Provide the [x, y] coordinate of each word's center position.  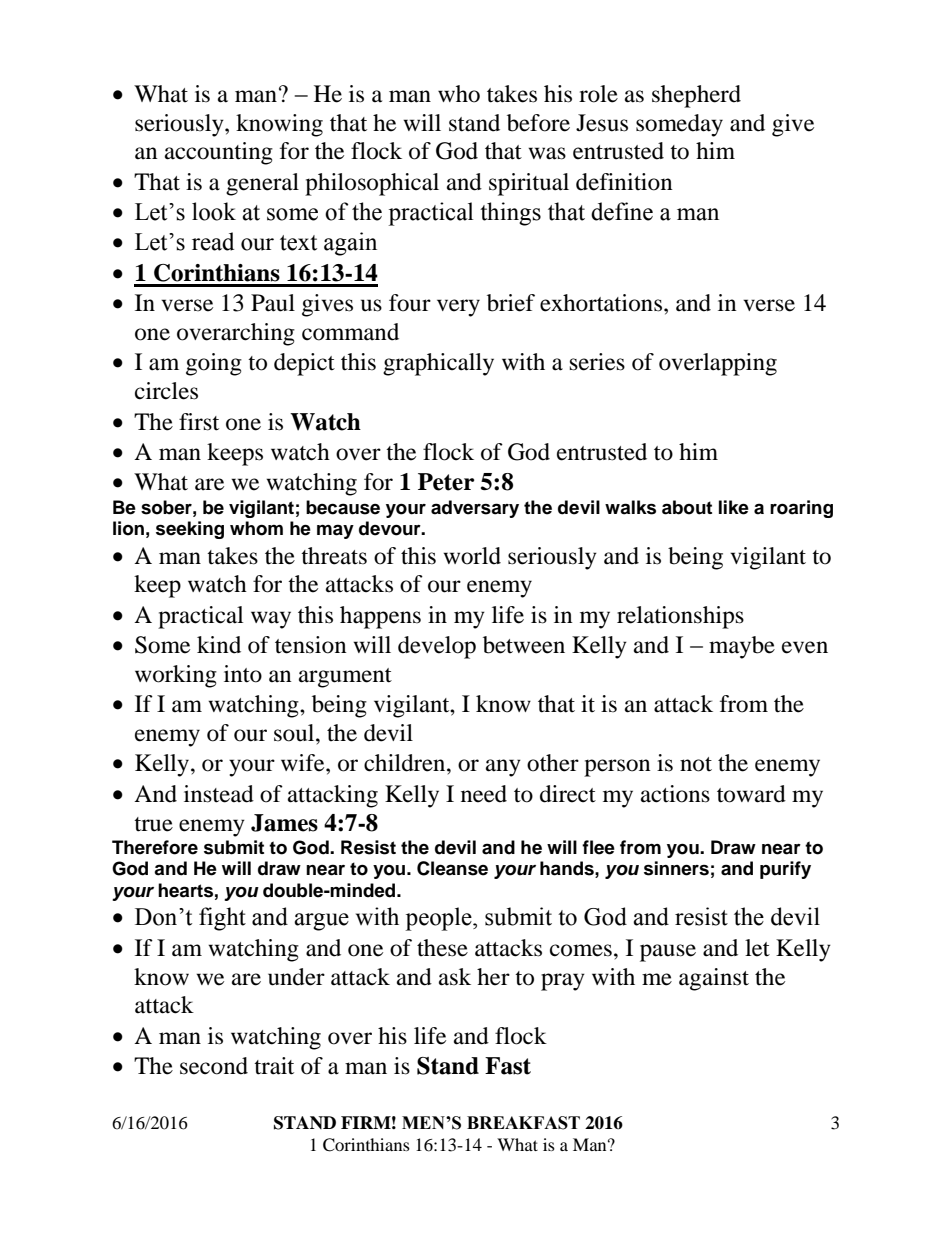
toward [751, 794]
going [214, 364]
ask [455, 977]
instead [219, 794]
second [214, 1066]
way [271, 620]
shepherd [696, 96]
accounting [219, 153]
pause [668, 953]
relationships [680, 617]
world [472, 556]
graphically [438, 364]
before [538, 123]
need [484, 794]
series [597, 362]
